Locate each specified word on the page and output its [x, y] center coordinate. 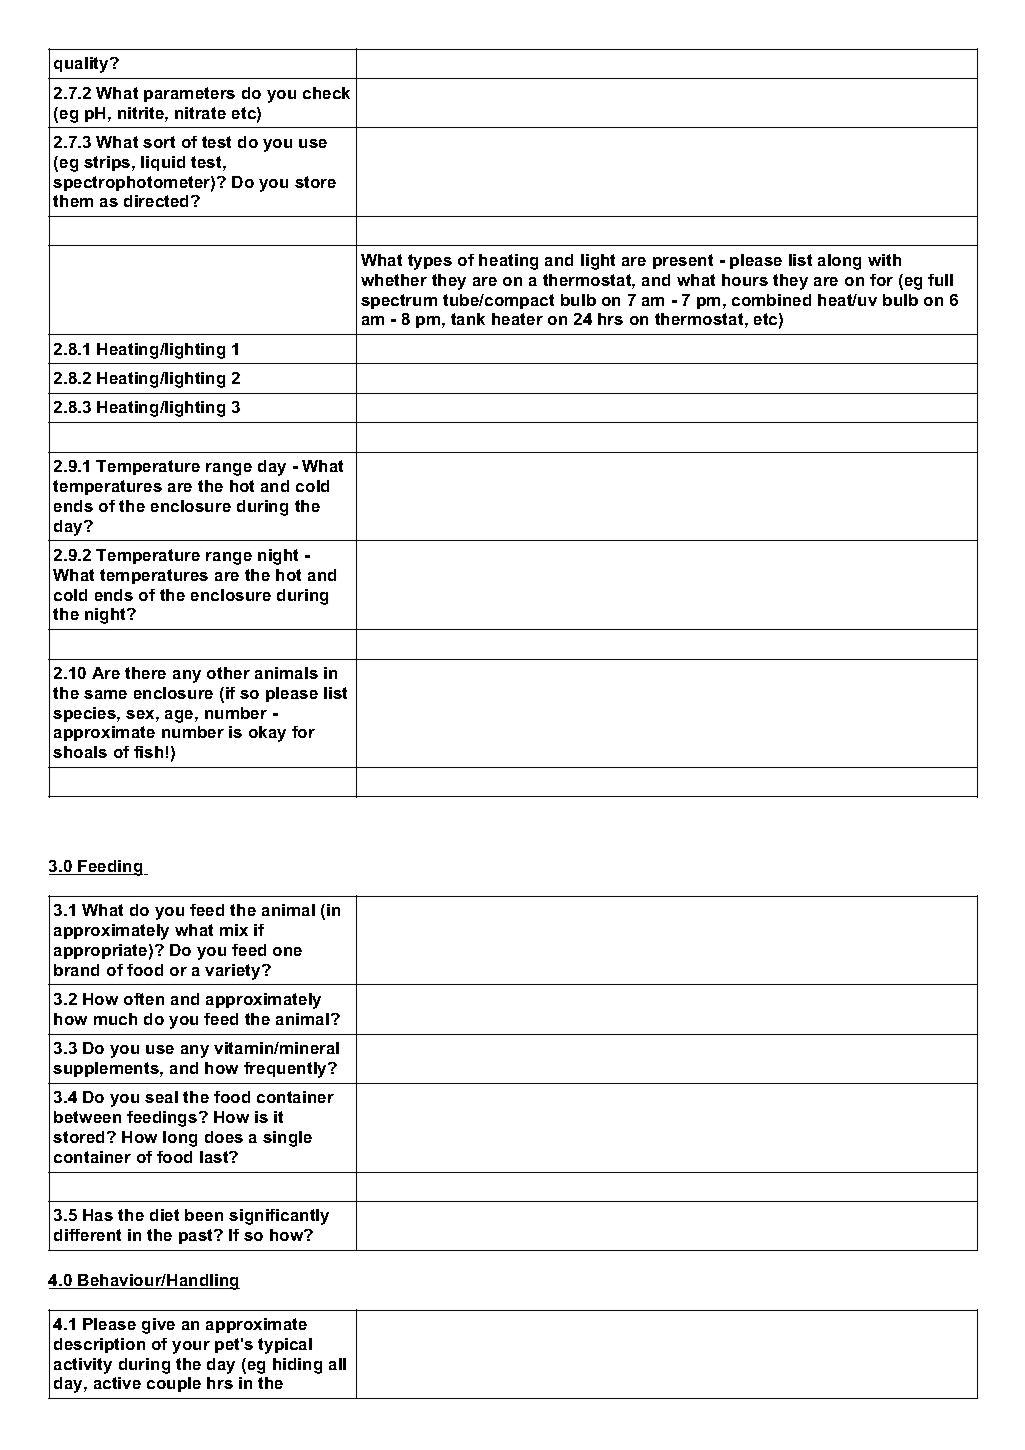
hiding [297, 1366]
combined [771, 300]
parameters [189, 94]
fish [148, 752]
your [191, 1347]
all [337, 1364]
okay [267, 734]
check [326, 93]
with [884, 260]
